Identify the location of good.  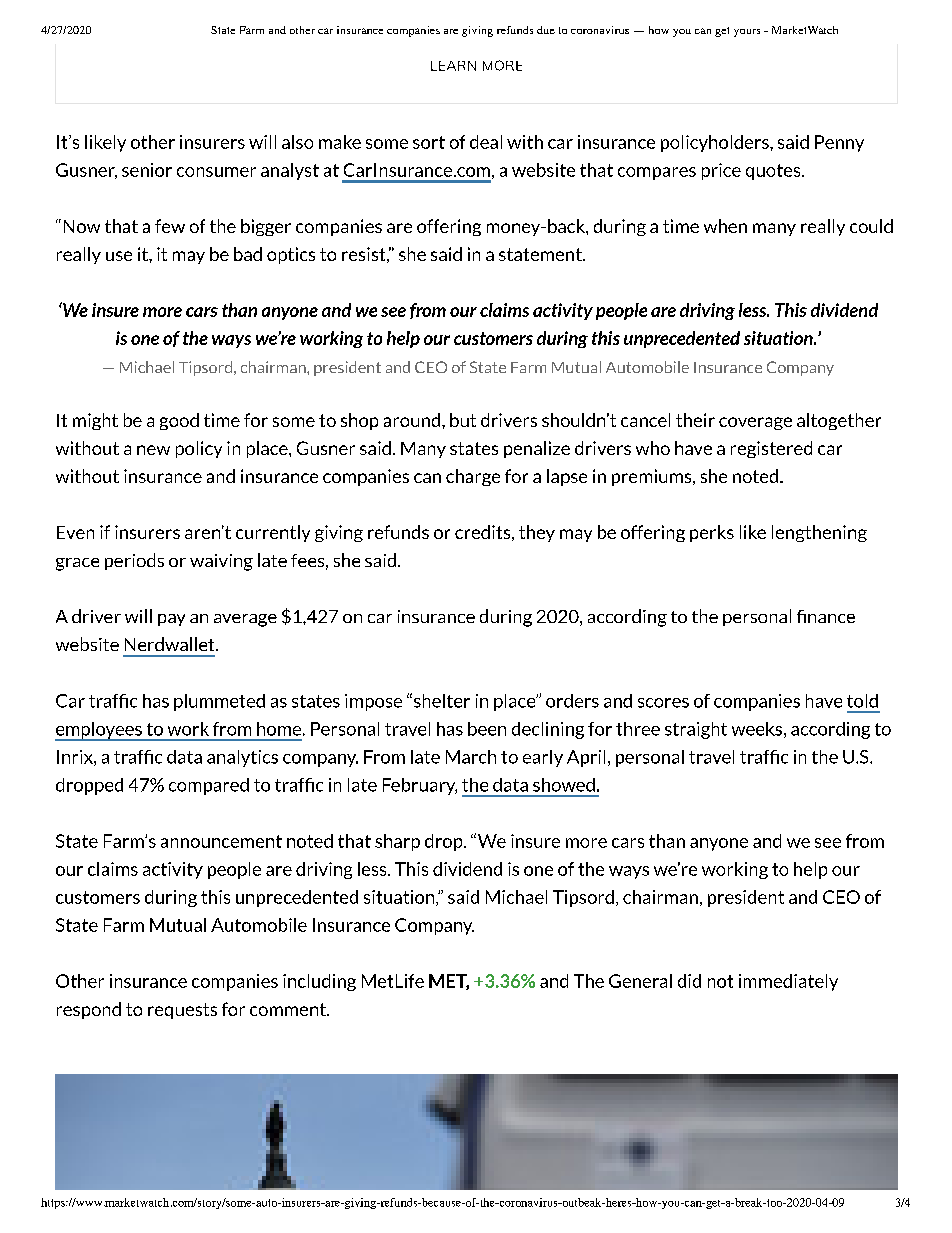
(179, 421).
